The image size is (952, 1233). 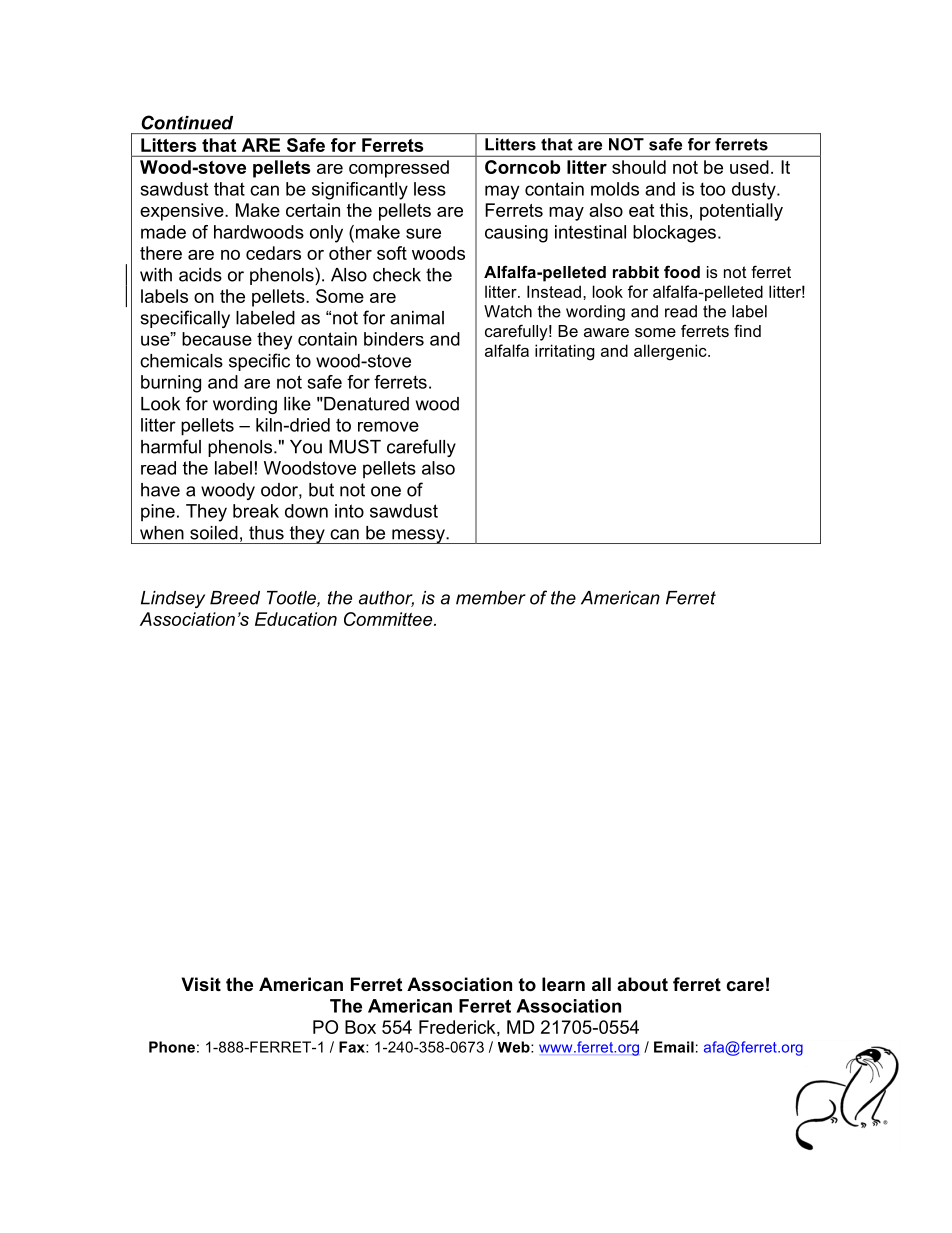 What do you see at coordinates (491, 598) in the document?
I see `member` at bounding box center [491, 598].
